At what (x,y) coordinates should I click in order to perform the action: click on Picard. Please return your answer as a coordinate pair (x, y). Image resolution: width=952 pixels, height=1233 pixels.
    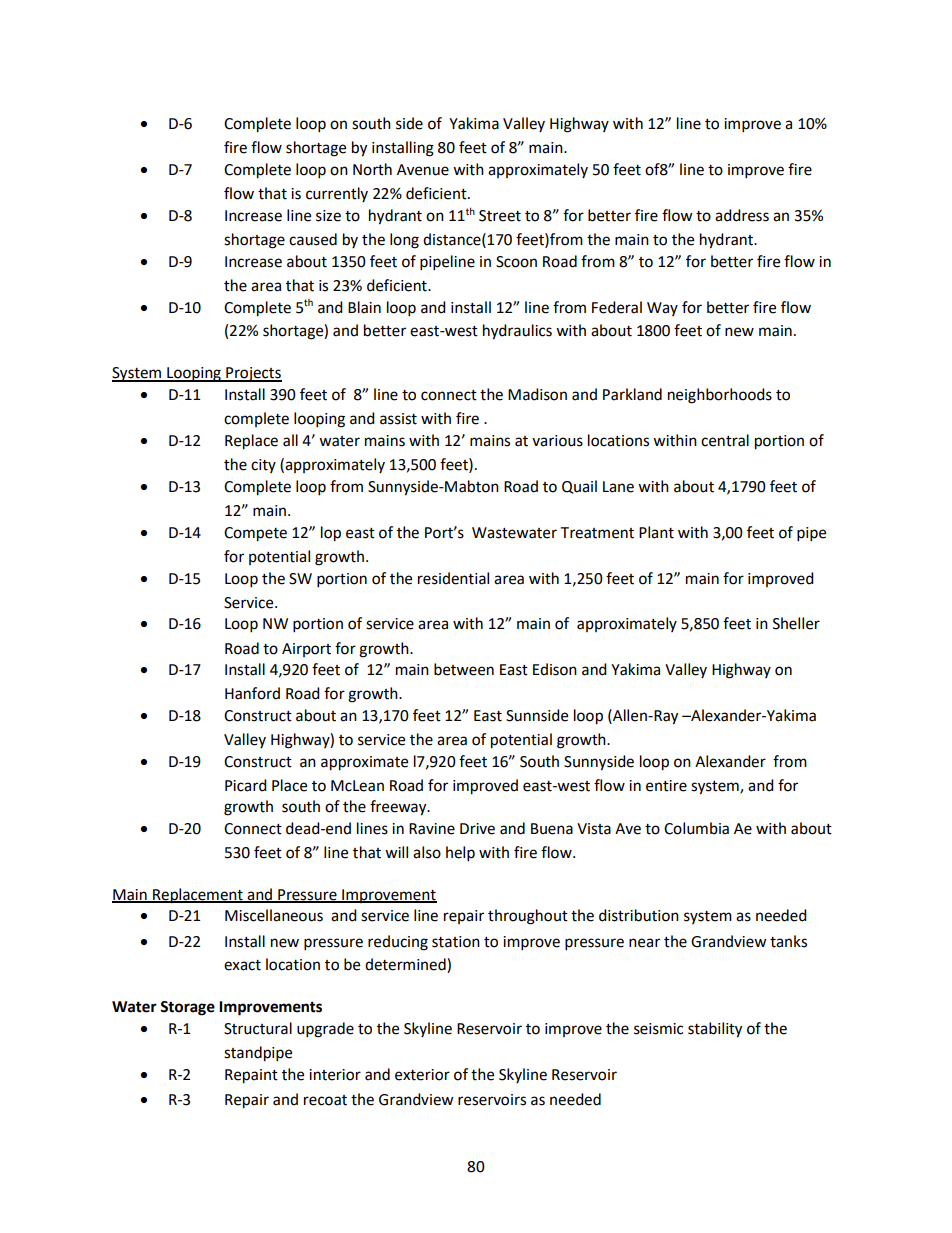
    Looking at the image, I should click on (246, 785).
